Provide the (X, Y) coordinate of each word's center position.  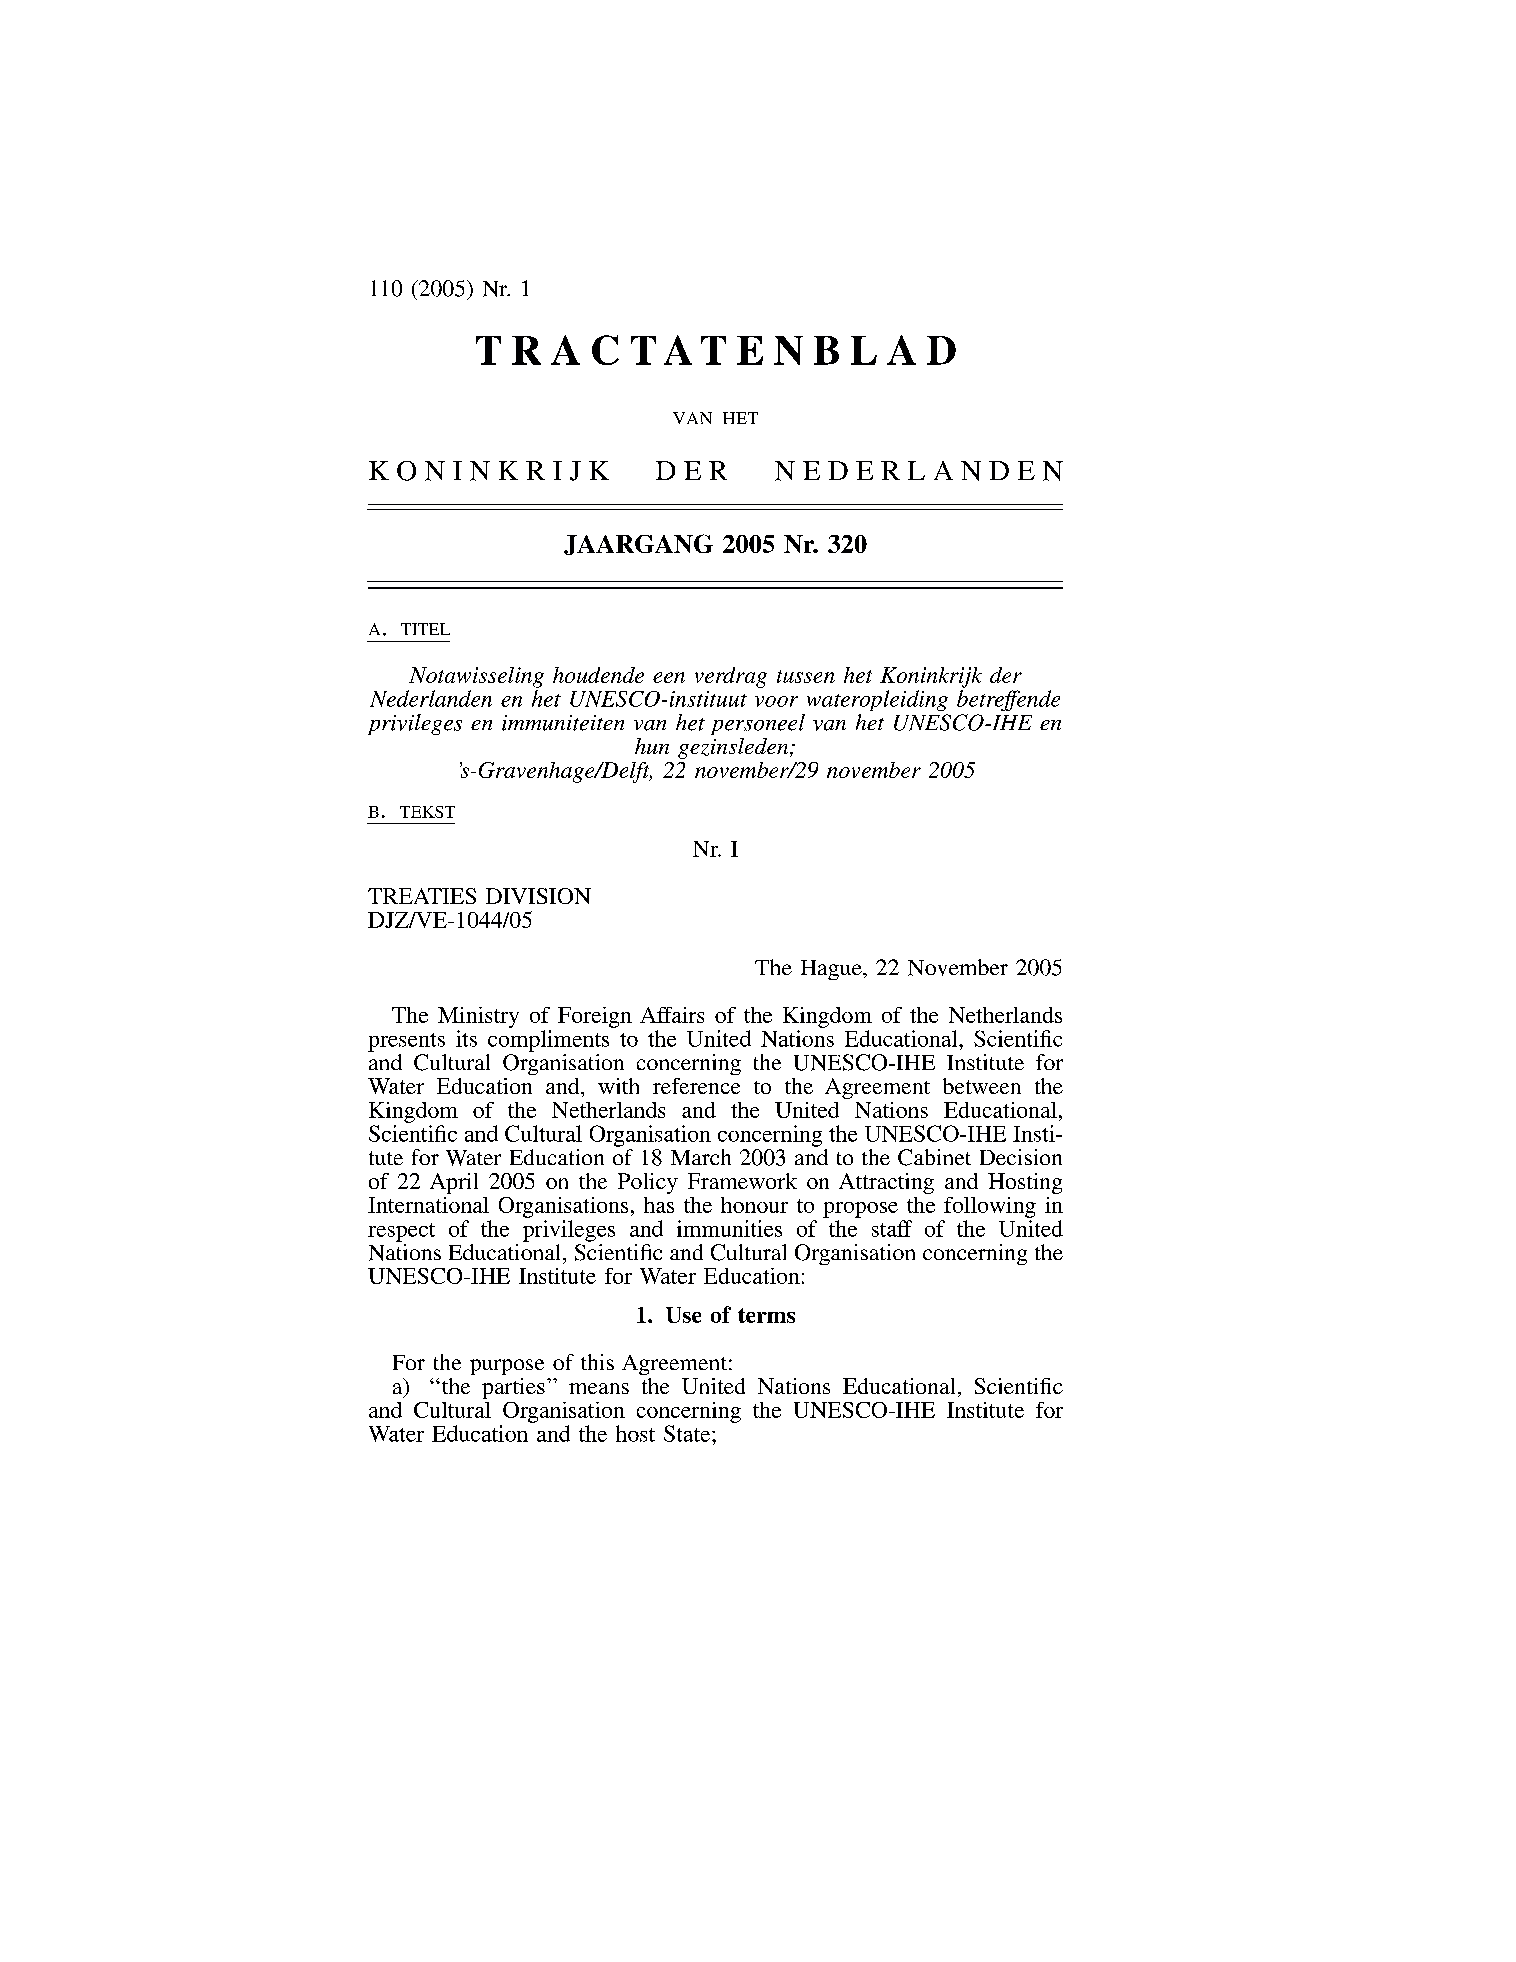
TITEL (425, 629)
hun (652, 746)
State (688, 1433)
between (982, 1086)
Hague (832, 970)
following (990, 1207)
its (466, 1038)
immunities (729, 1228)
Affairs (672, 1015)
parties (513, 1388)
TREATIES (422, 896)
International (428, 1205)
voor (776, 701)
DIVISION (538, 896)
